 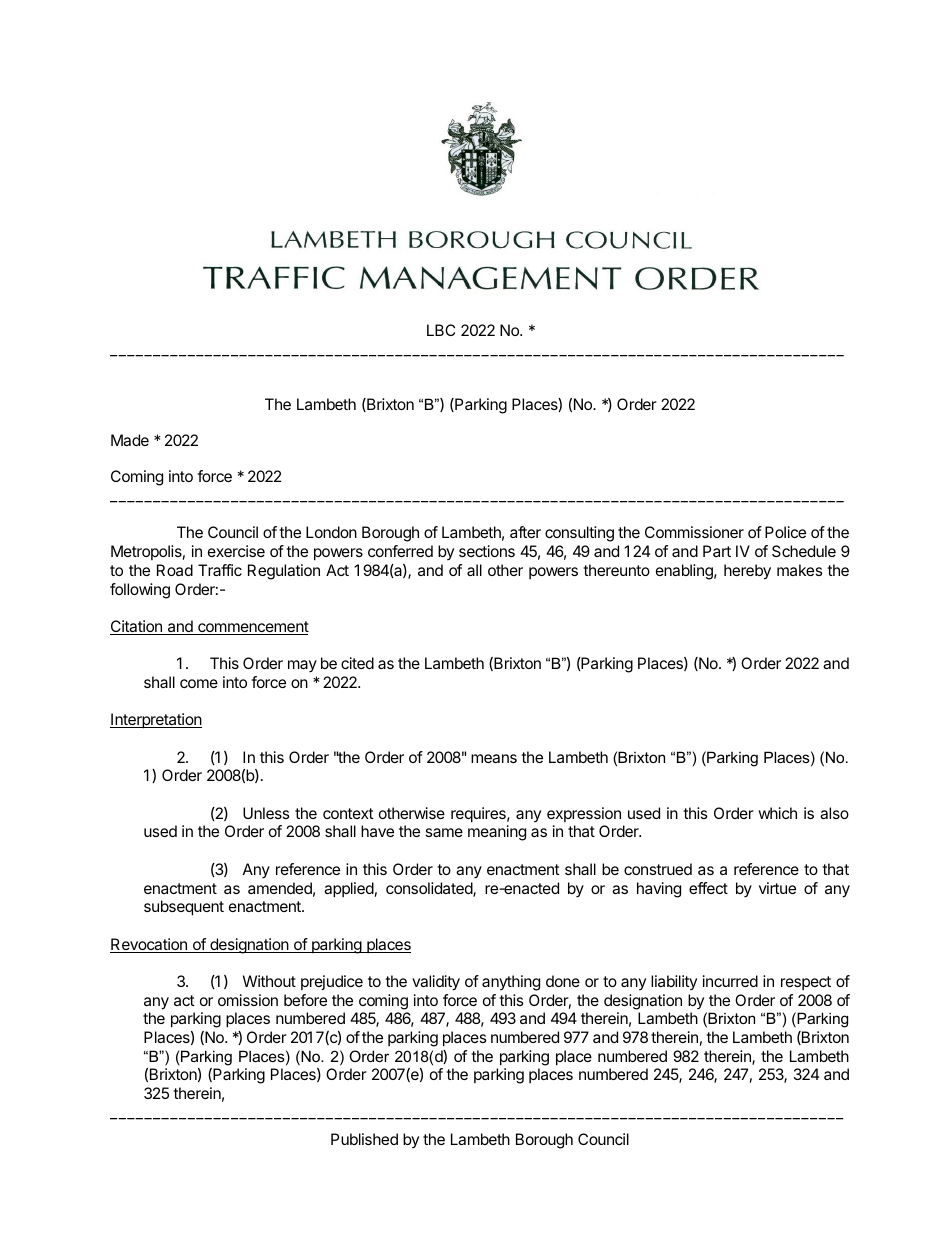 I want to click on Police, so click(x=785, y=532).
